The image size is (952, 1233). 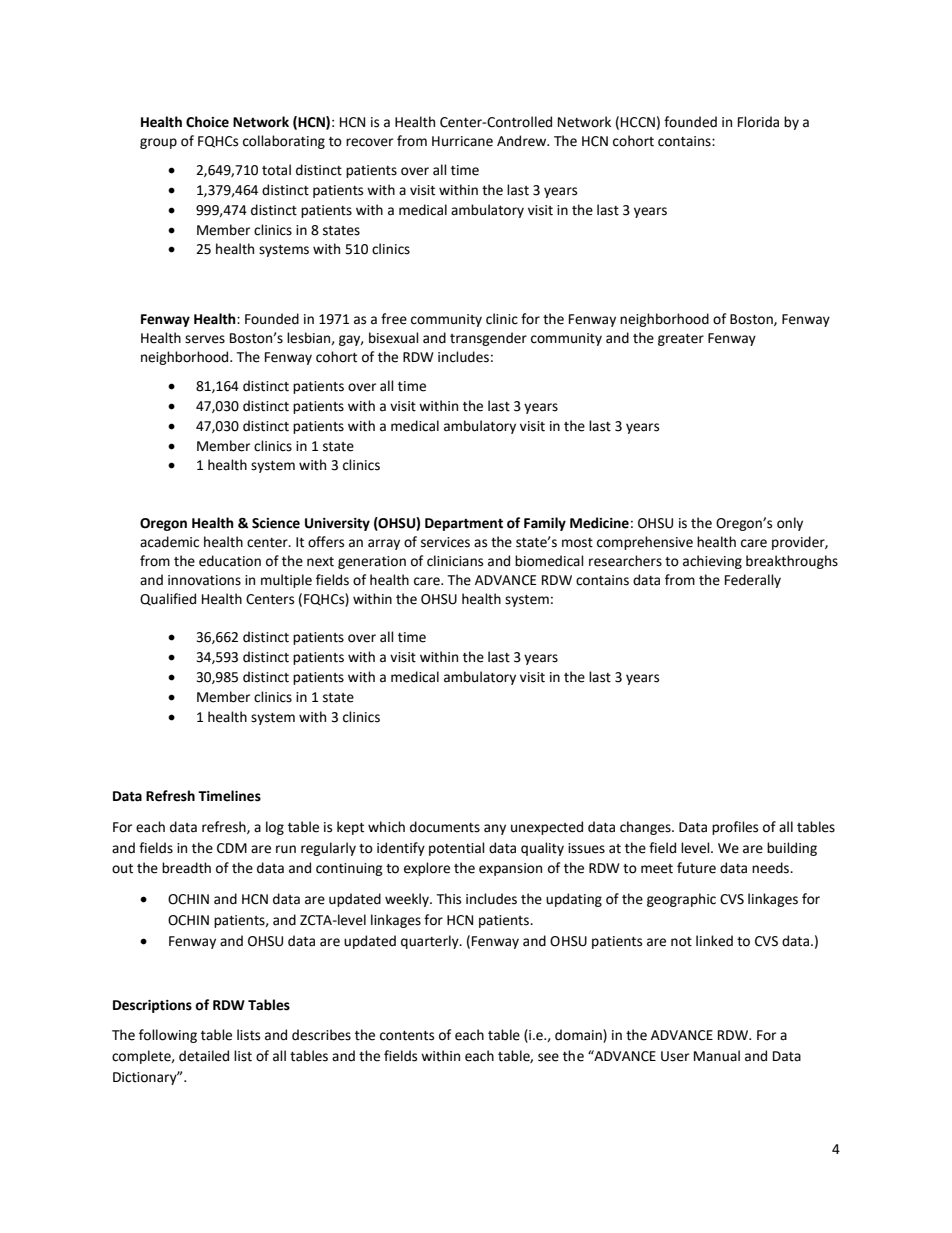 What do you see at coordinates (407, 1036) in the image?
I see `contents` at bounding box center [407, 1036].
